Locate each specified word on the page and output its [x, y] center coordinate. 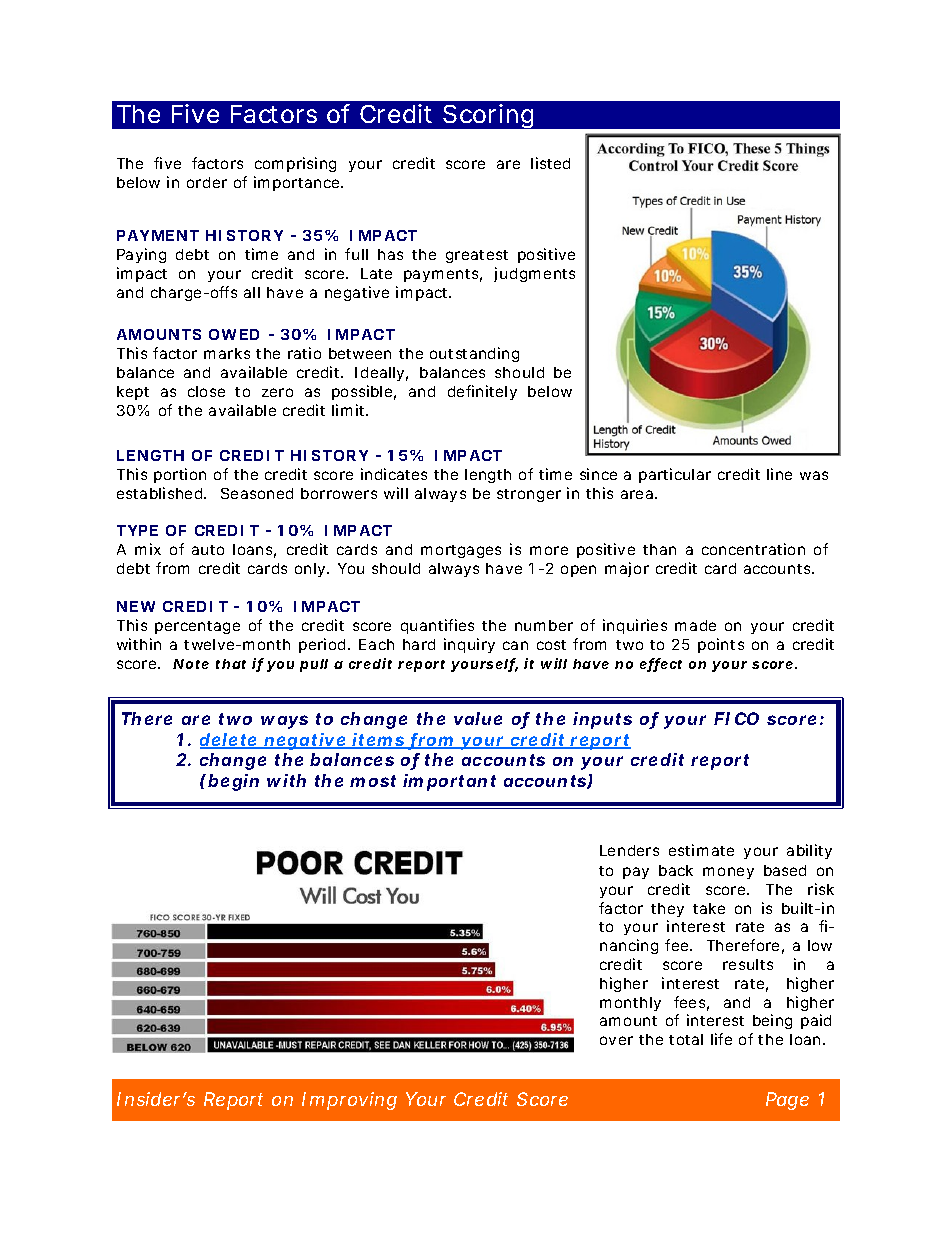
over [616, 1040]
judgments [534, 274]
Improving [349, 1101]
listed [550, 163]
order [207, 182]
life [721, 1039]
